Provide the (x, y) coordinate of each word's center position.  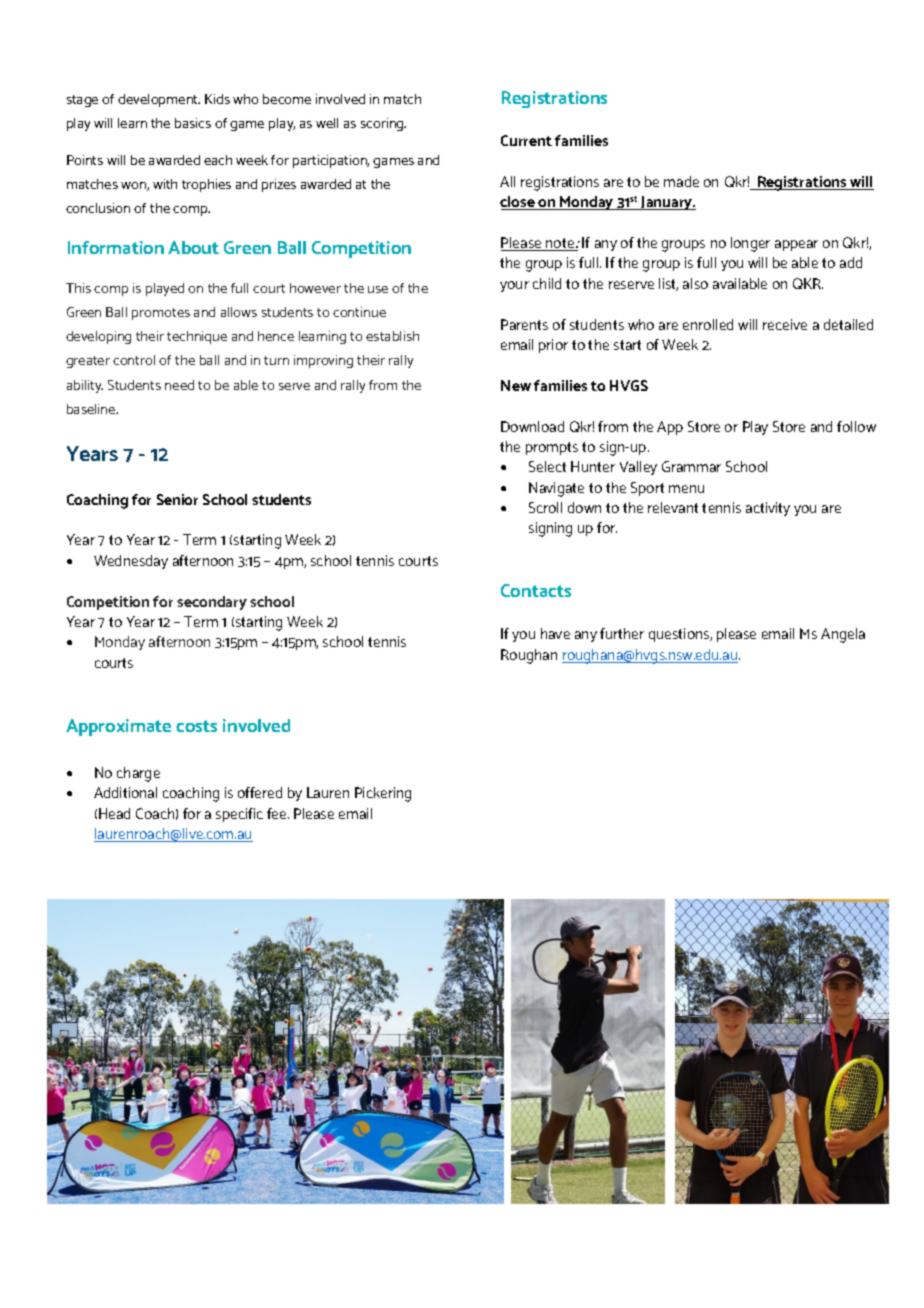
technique (197, 337)
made (681, 181)
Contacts (536, 590)
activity (768, 509)
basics (193, 123)
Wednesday (131, 562)
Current (526, 140)
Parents (524, 324)
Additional (125, 792)
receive (785, 324)
